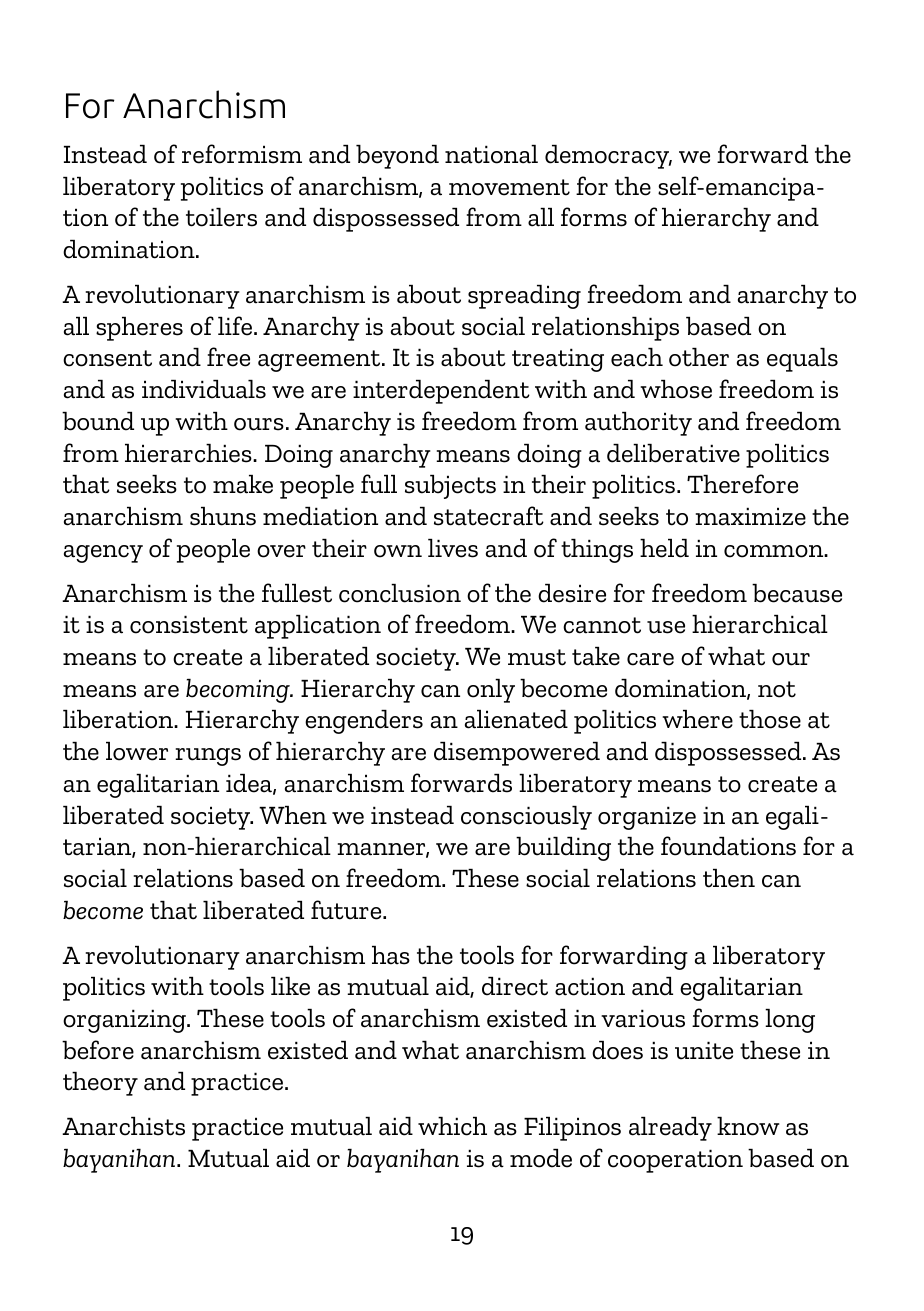  What do you see at coordinates (608, 157) in the page?
I see `democracy` at bounding box center [608, 157].
